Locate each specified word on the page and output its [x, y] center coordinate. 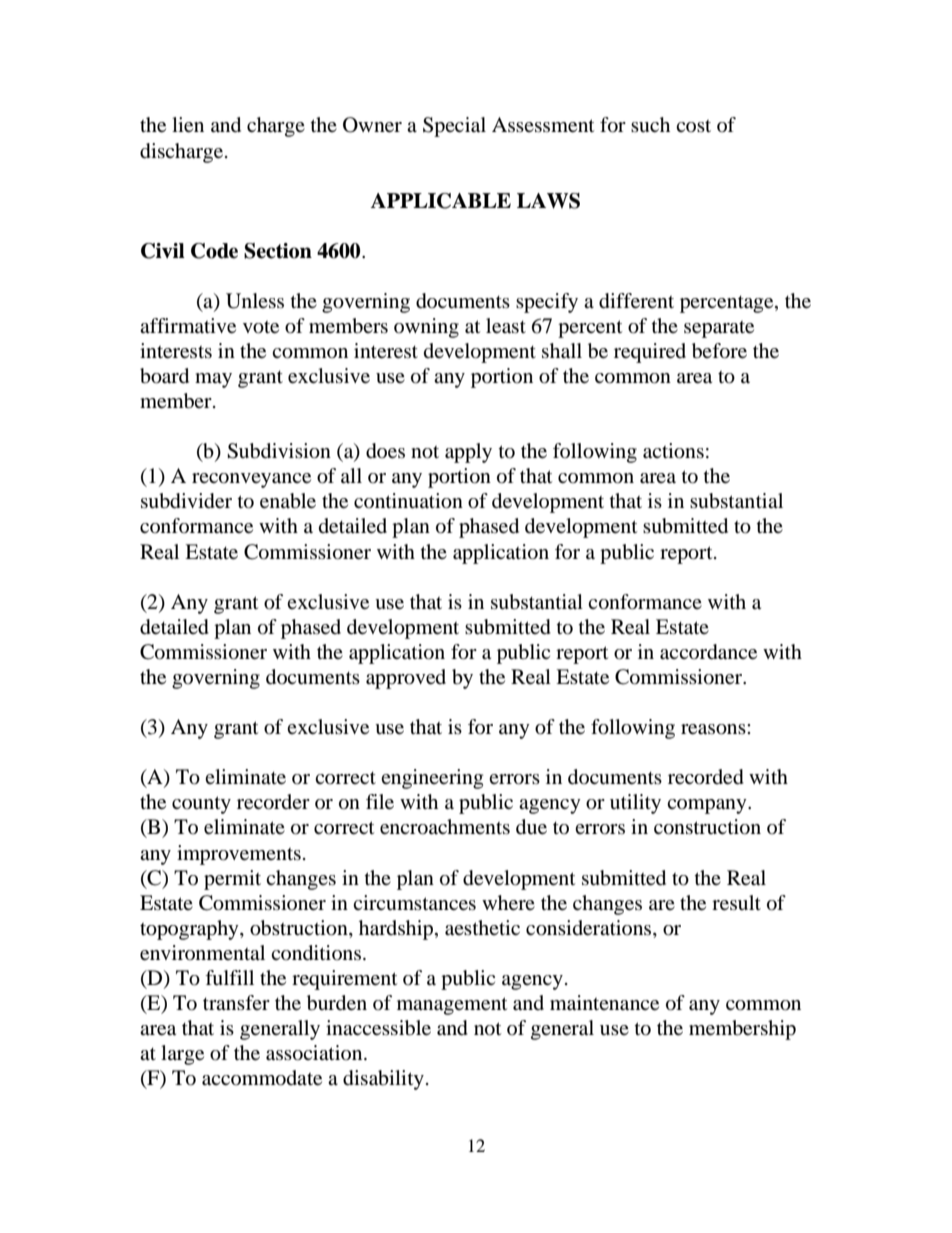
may [213, 380]
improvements [239, 855]
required [650, 353]
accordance [708, 652]
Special [454, 127]
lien [188, 125]
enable [288, 501]
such [650, 124]
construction [707, 827]
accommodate [262, 1078]
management [452, 1006]
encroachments [445, 827]
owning [426, 328]
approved [406, 679]
